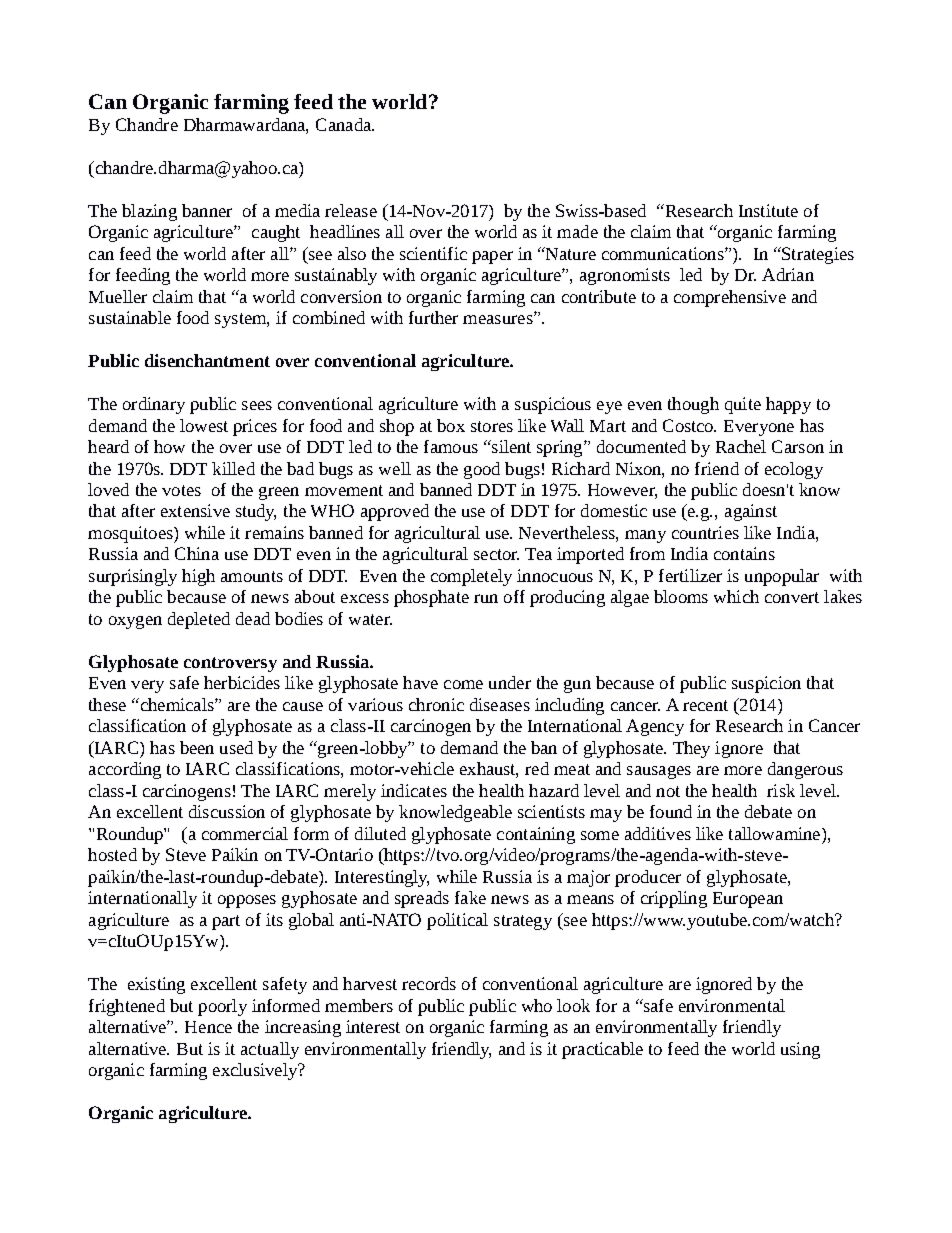 The width and height of the screenshot is (952, 1233). What do you see at coordinates (208, 1027) in the screenshot?
I see `Hence` at bounding box center [208, 1027].
